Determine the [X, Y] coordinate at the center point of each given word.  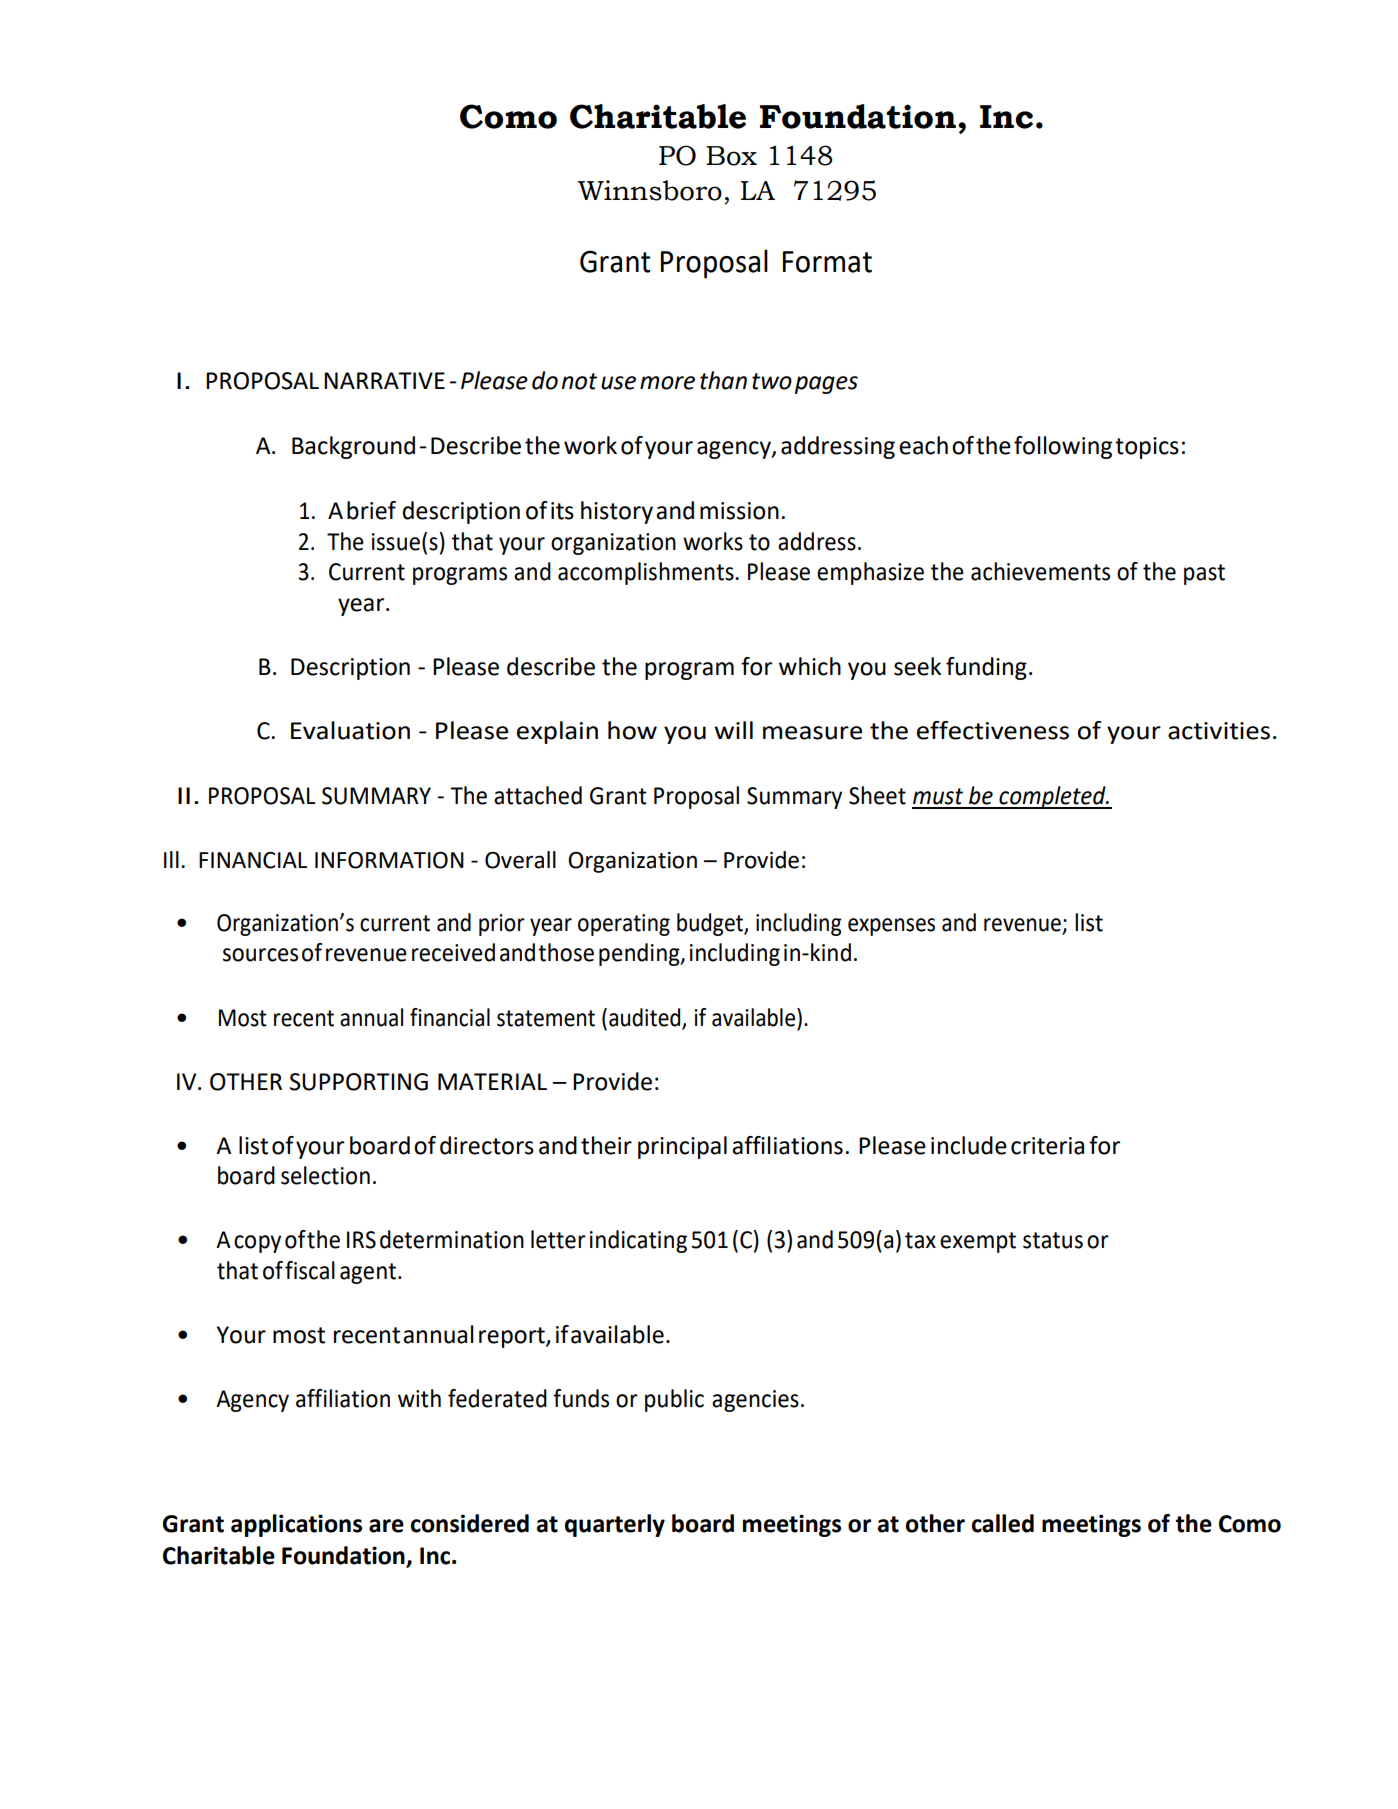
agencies [755, 1401]
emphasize [870, 573]
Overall [520, 860]
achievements [1040, 571]
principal [682, 1147]
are [386, 1526]
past [1204, 574]
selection [325, 1175]
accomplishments [647, 573]
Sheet [877, 795]
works [713, 541]
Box [731, 156]
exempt [978, 1242]
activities [1219, 731]
